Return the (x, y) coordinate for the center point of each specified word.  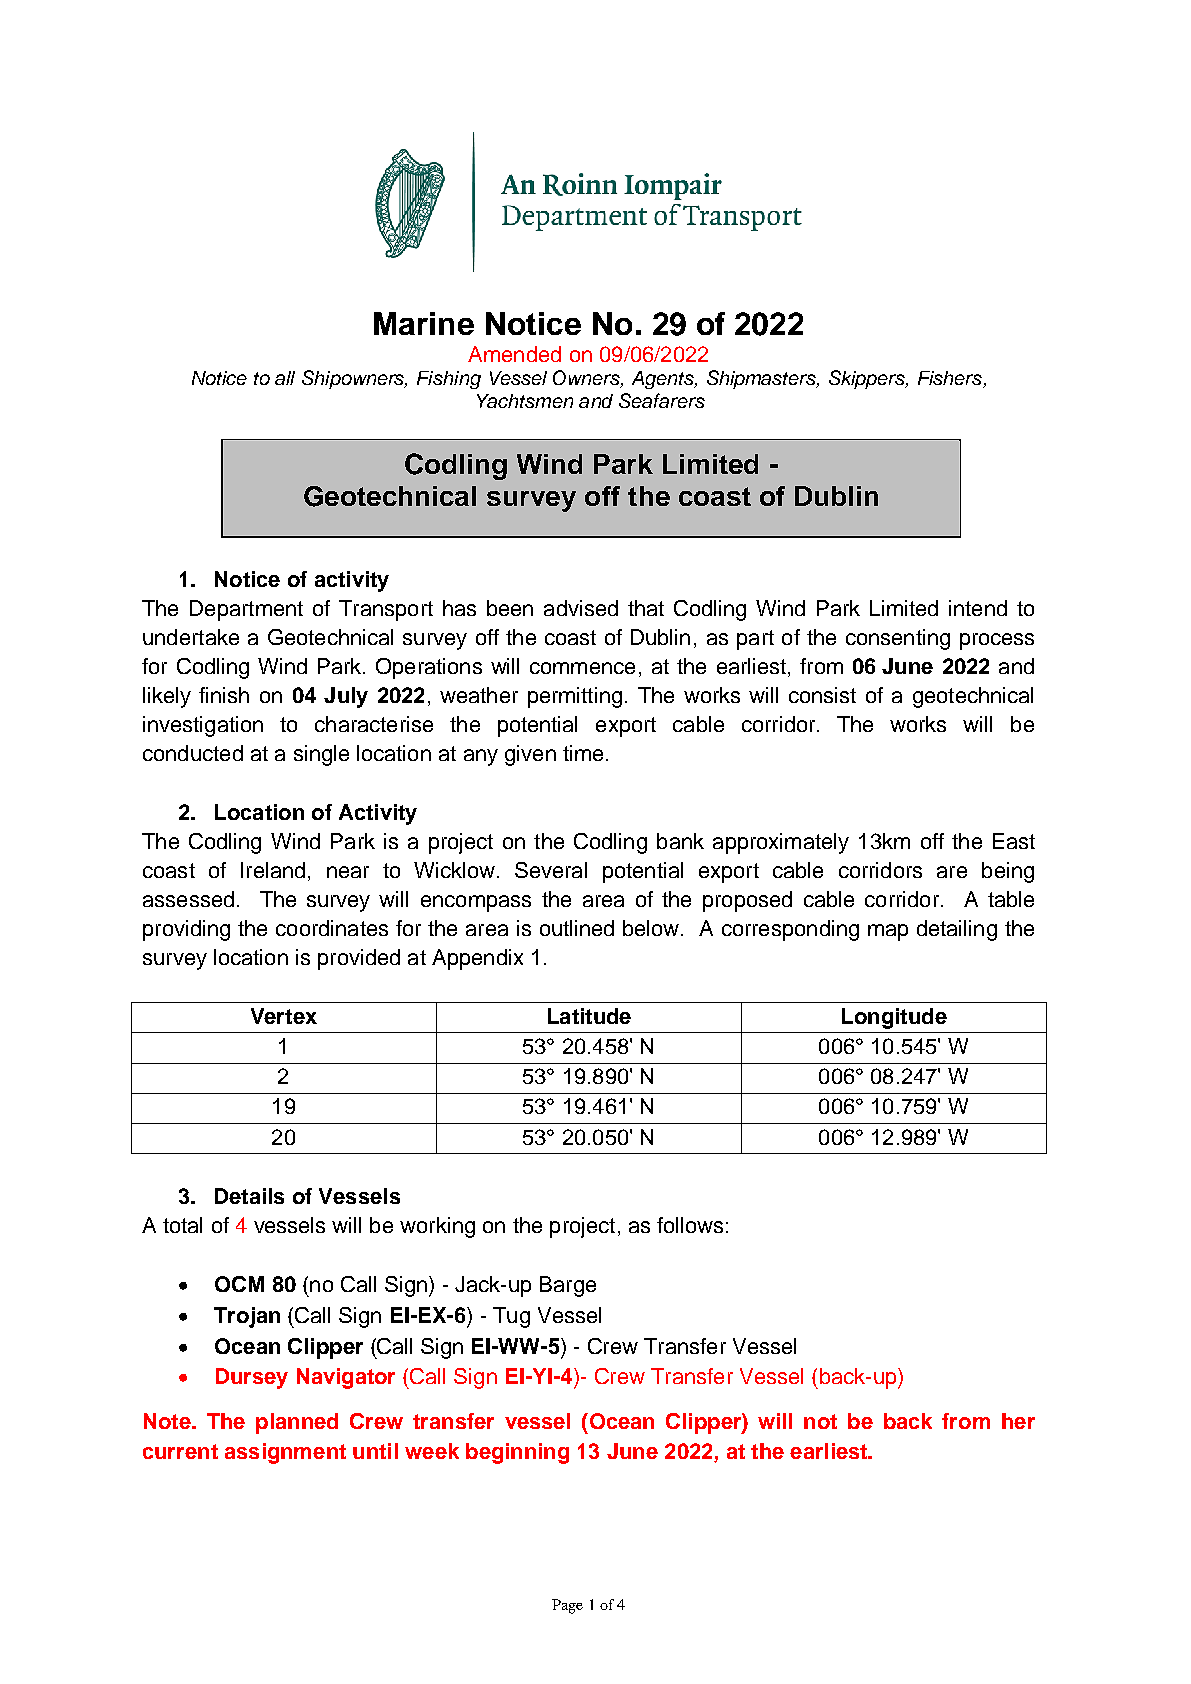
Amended (514, 354)
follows (690, 1225)
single (321, 755)
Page (567, 1606)
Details (249, 1196)
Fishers (951, 379)
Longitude (894, 1018)
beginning (517, 1453)
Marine (424, 323)
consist (822, 695)
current (180, 1451)
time (583, 753)
